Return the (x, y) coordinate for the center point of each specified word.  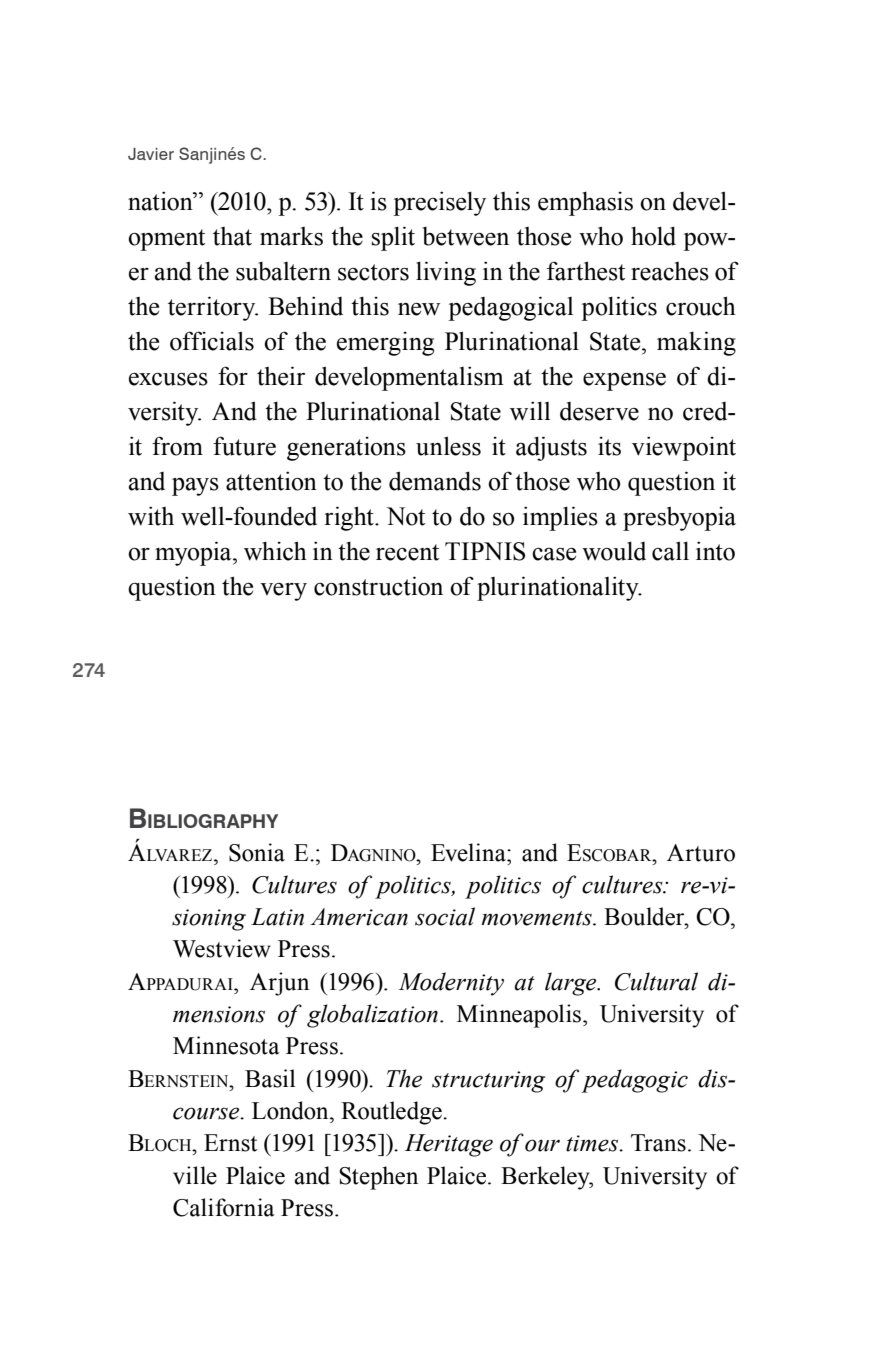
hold (653, 236)
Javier (151, 154)
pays (195, 487)
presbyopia (679, 519)
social (445, 916)
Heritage (449, 1145)
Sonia (257, 852)
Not (406, 516)
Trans (658, 1143)
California (224, 1207)
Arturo (701, 853)
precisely (439, 203)
